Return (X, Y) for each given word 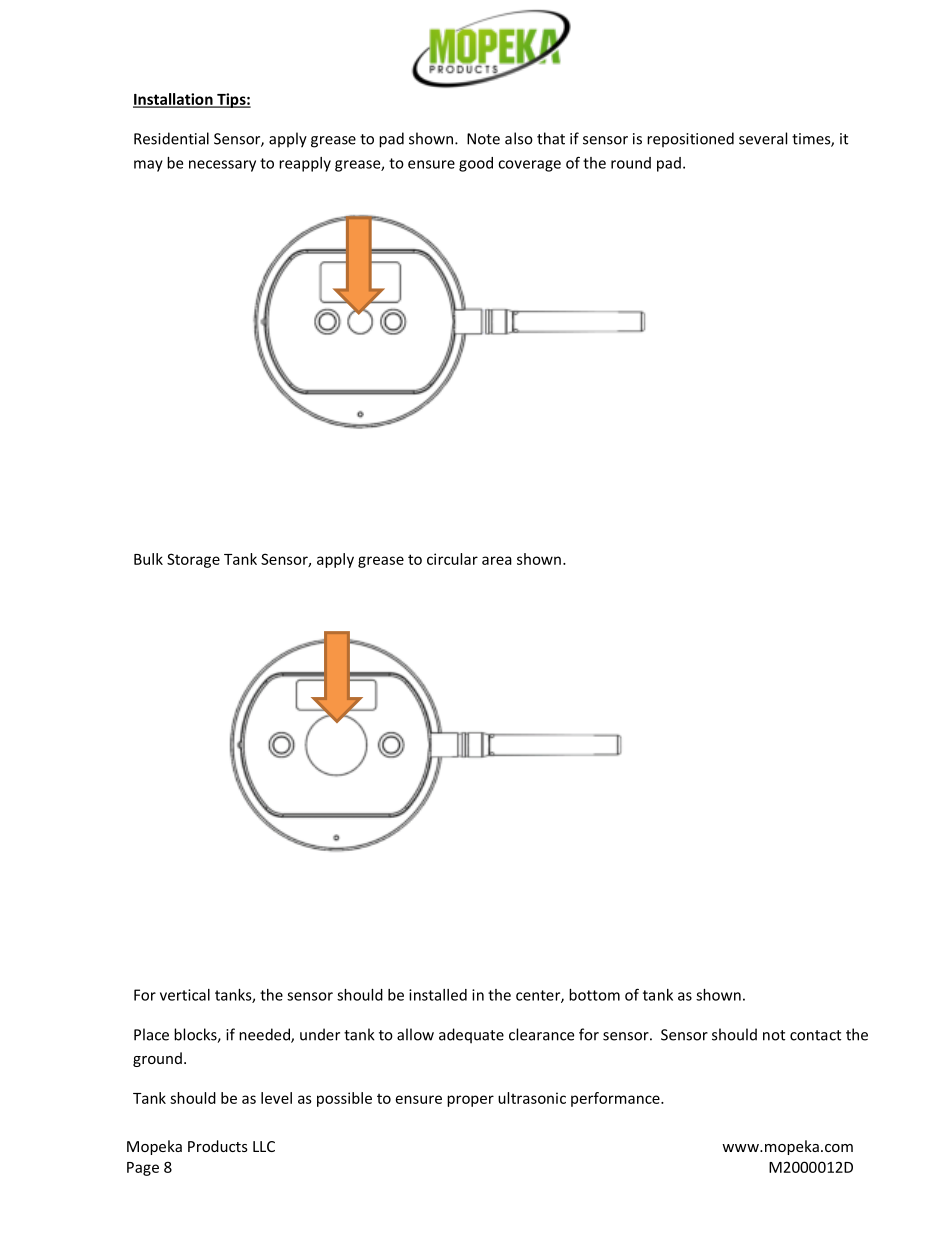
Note (483, 139)
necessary (222, 166)
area (497, 560)
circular (452, 559)
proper (470, 1101)
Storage (193, 560)
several (763, 138)
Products (218, 1146)
